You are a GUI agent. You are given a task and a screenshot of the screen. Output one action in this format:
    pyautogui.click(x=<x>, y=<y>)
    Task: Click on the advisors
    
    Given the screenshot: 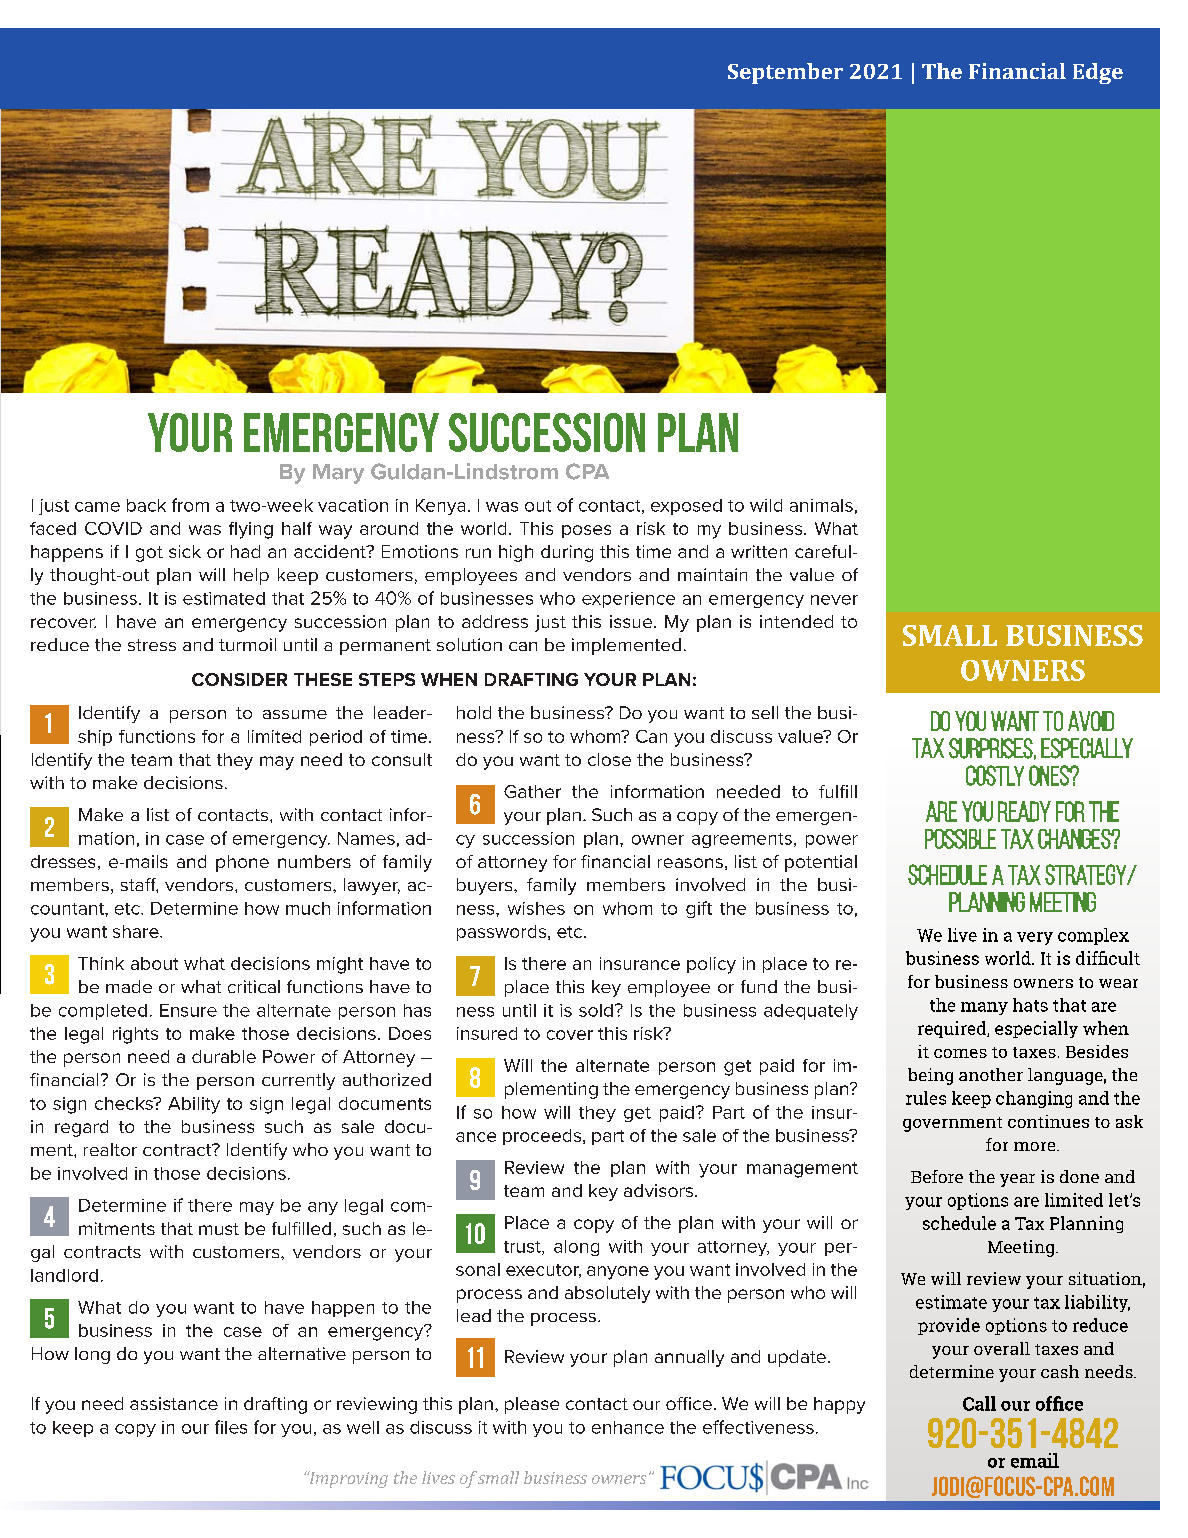 What is the action you would take?
    pyautogui.click(x=658, y=1190)
